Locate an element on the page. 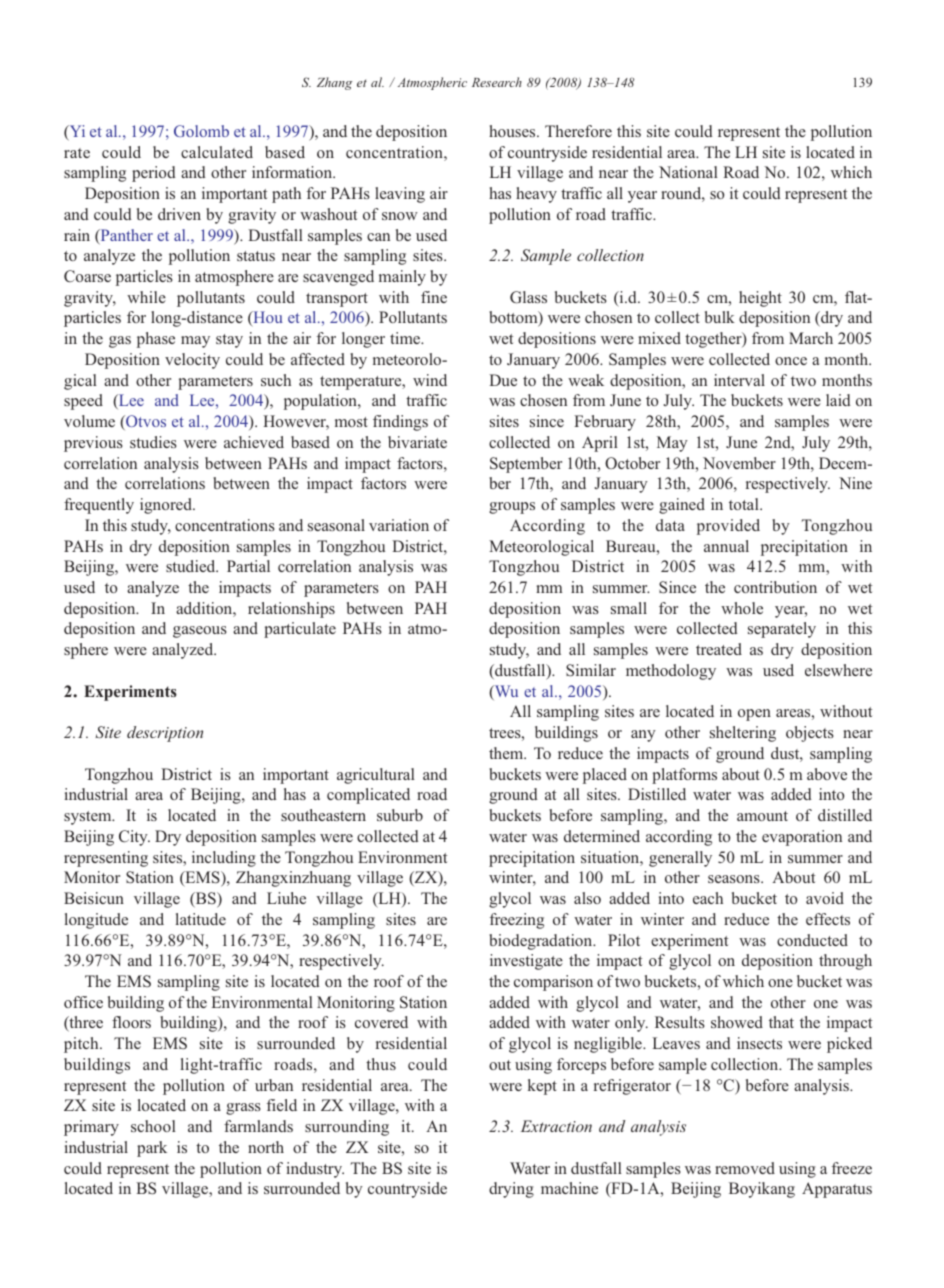  suburb is located at coordinates (400, 815).
